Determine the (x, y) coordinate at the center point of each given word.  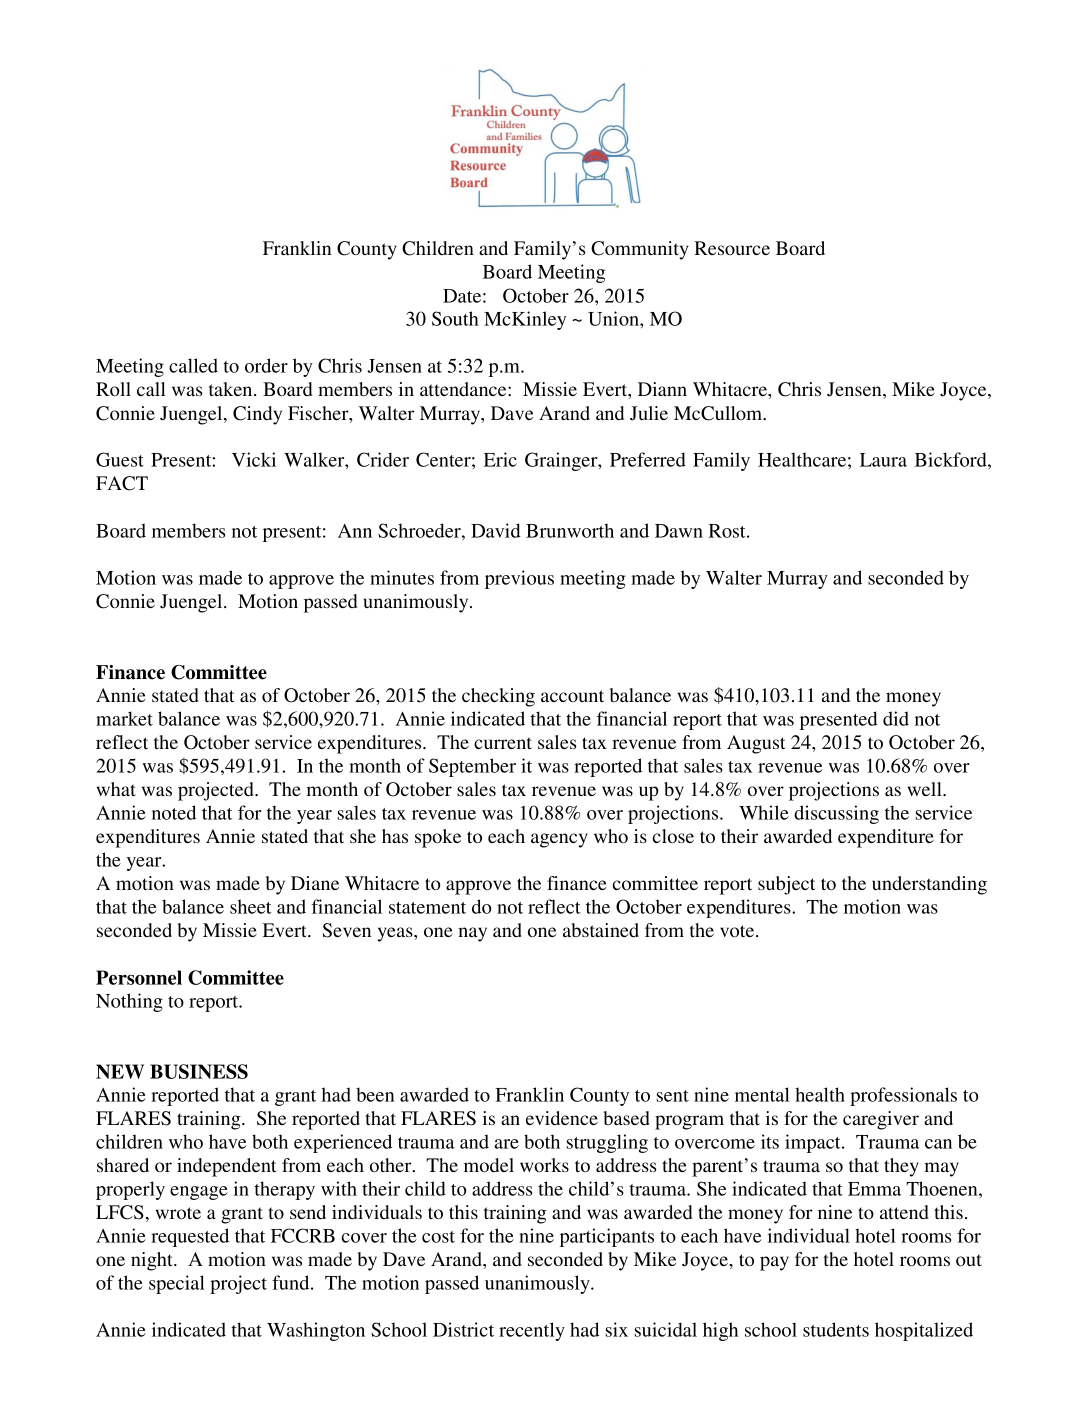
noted (174, 812)
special (177, 1284)
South (455, 318)
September (472, 767)
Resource (732, 248)
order (266, 365)
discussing (836, 814)
